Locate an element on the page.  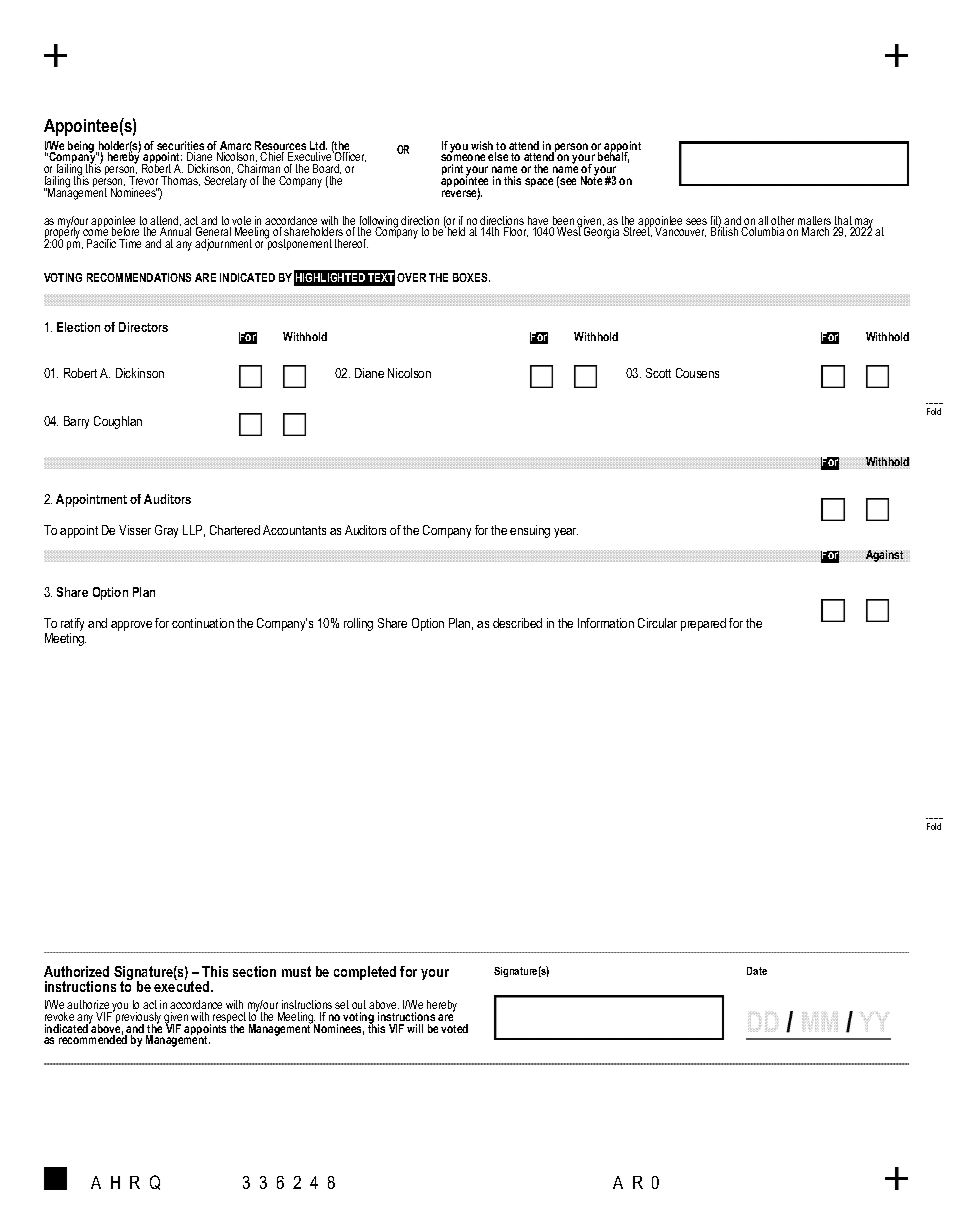
Directors is located at coordinates (143, 327).
